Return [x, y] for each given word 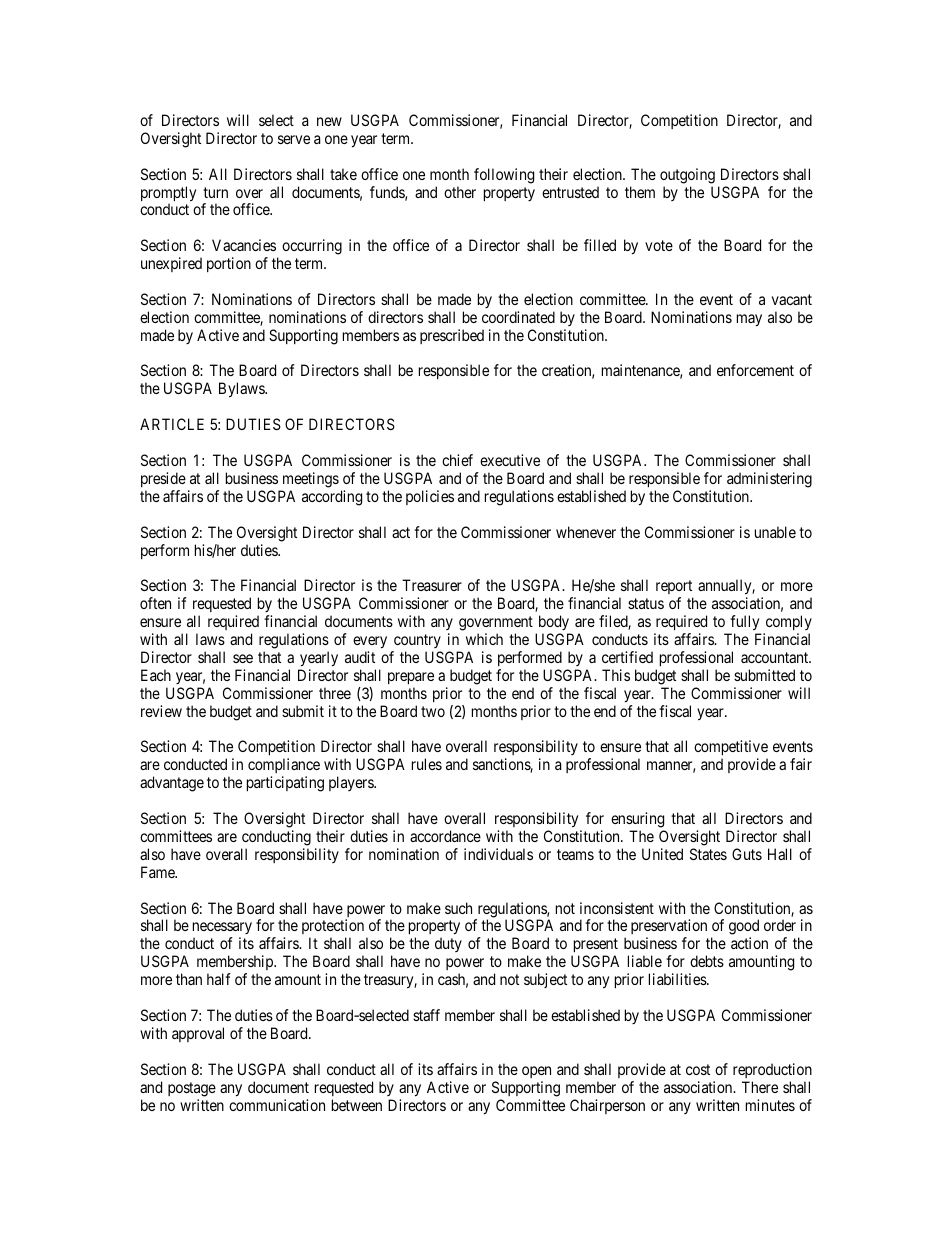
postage [192, 1089]
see [243, 658]
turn [215, 192]
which [484, 639]
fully [744, 623]
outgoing [687, 176]
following [504, 176]
